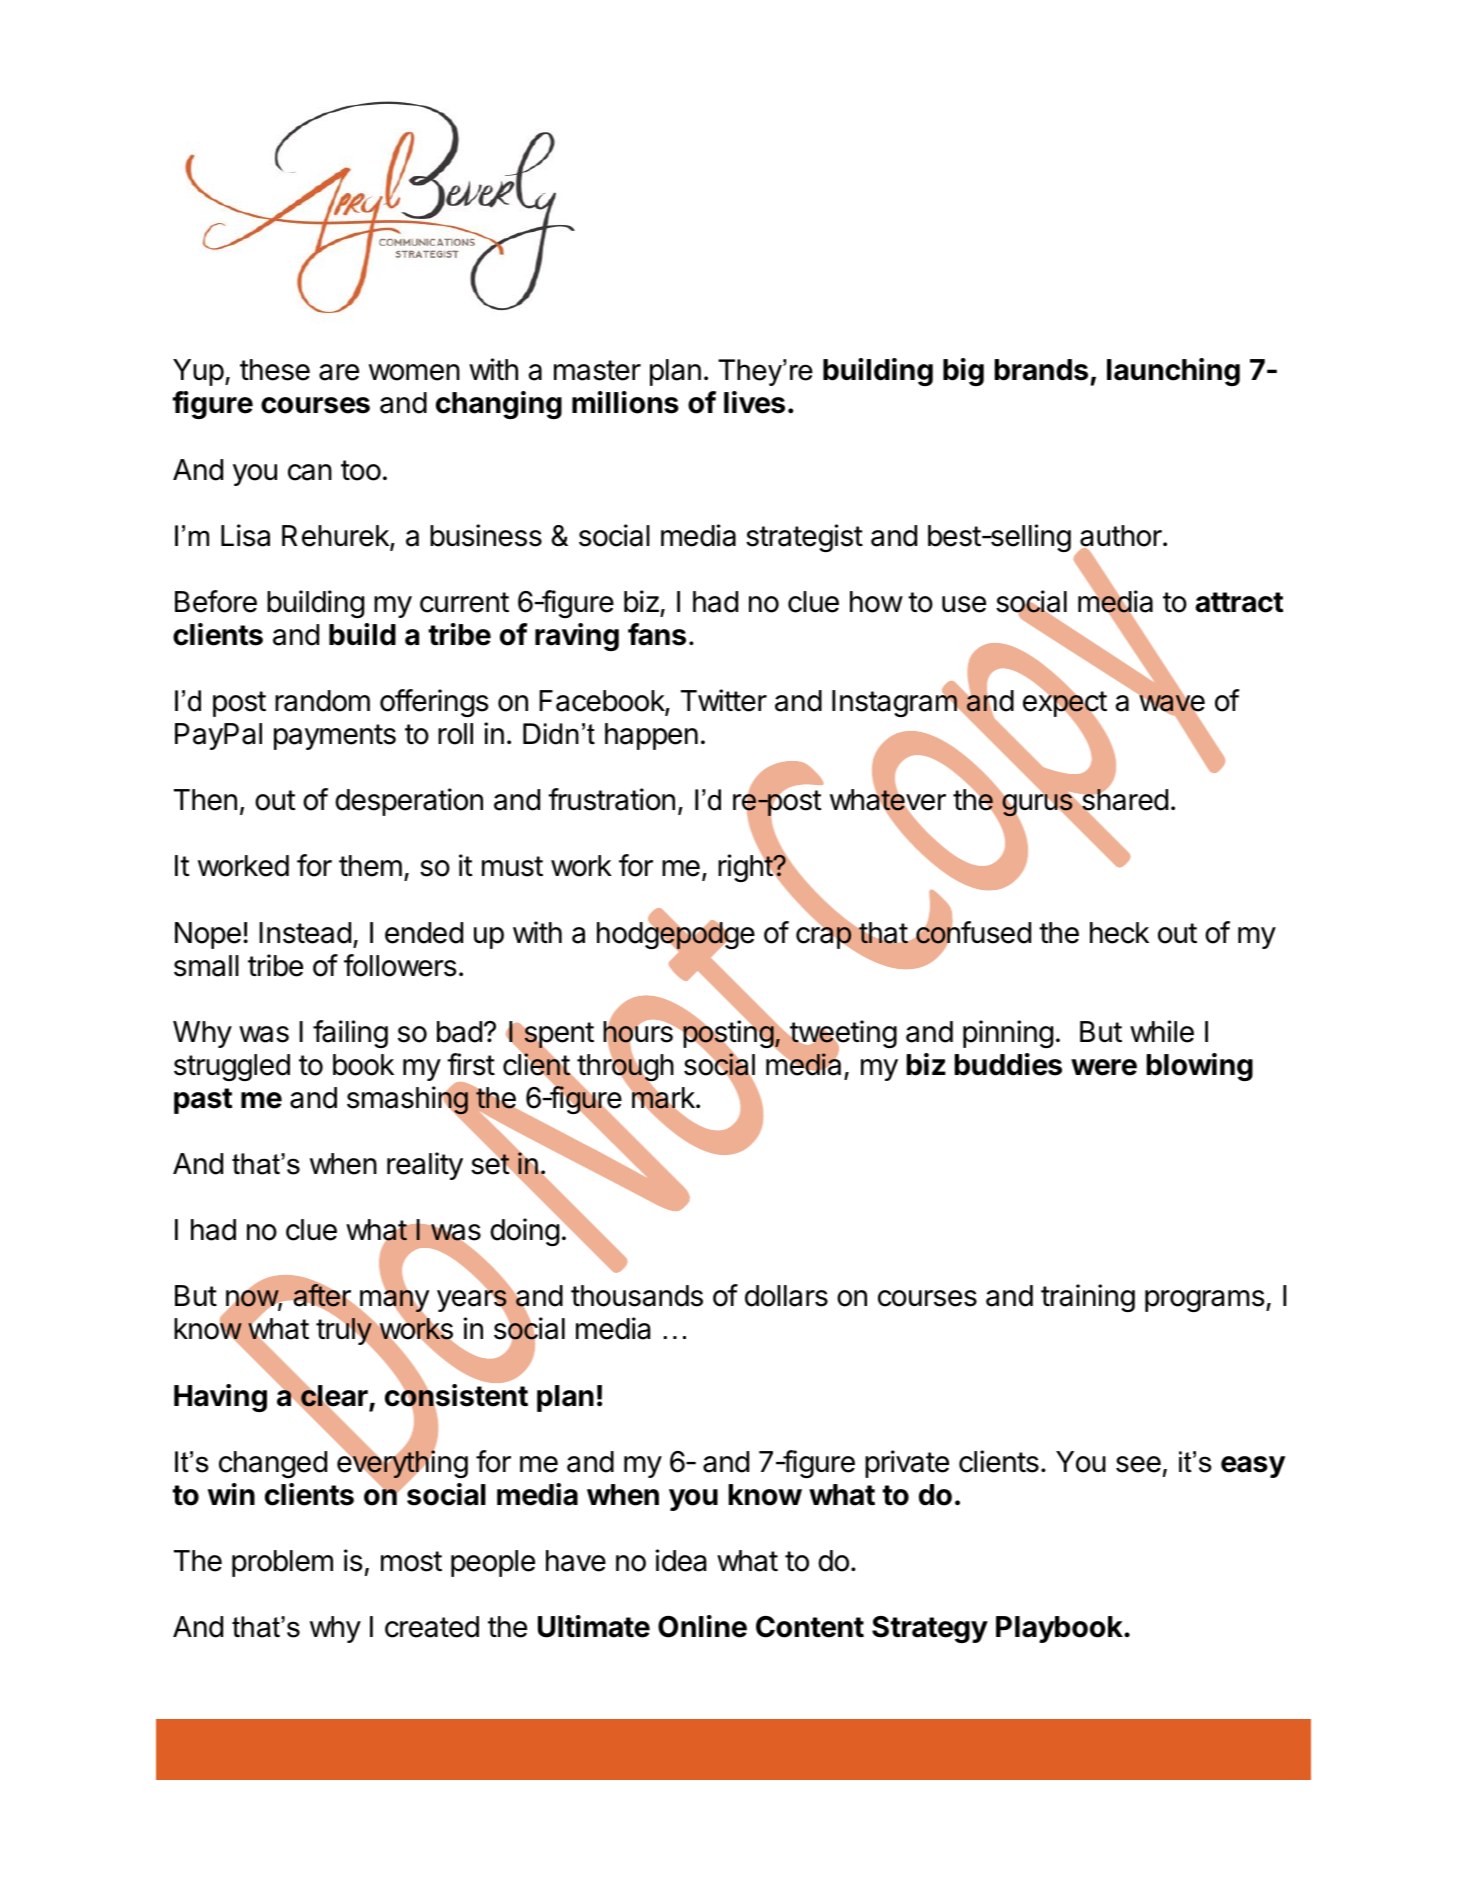 The height and width of the image is (1898, 1467). Describe the element at coordinates (1239, 602) in the image. I see `attract` at that location.
